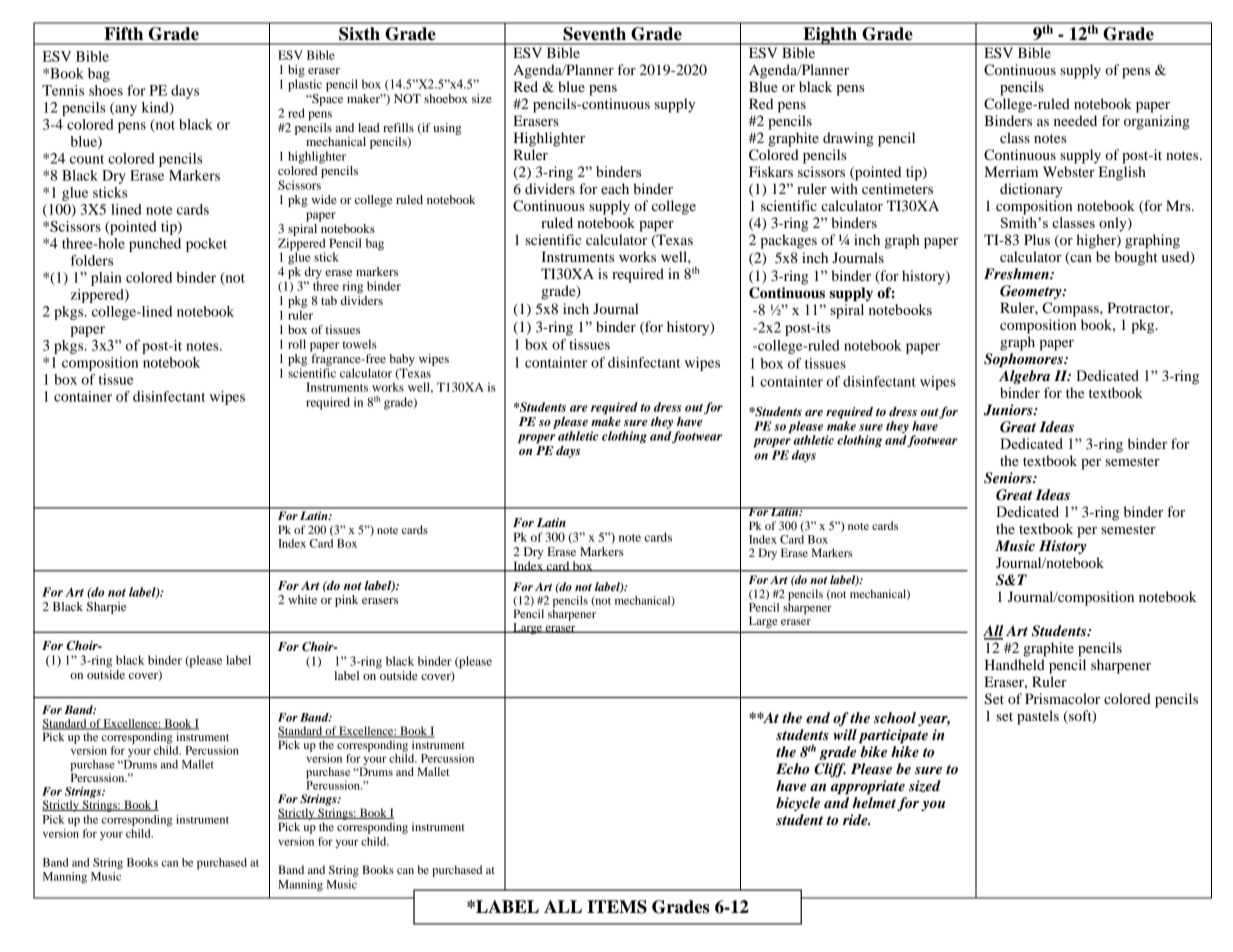 Image resolution: width=1233 pixels, height=952 pixels. I want to click on packages, so click(788, 241).
